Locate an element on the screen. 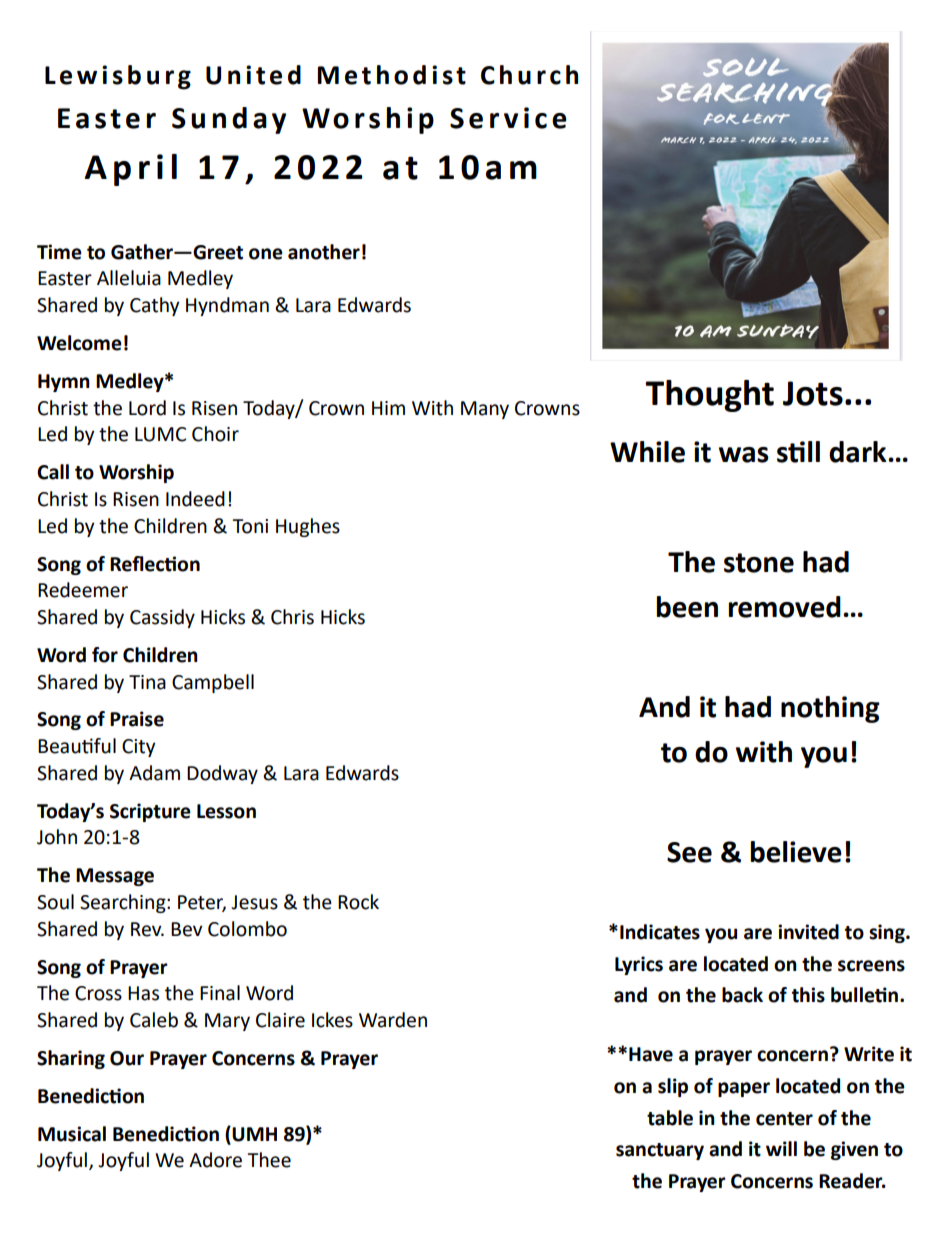 Image resolution: width=952 pixels, height=1233 pixels. another is located at coordinates (324, 252).
